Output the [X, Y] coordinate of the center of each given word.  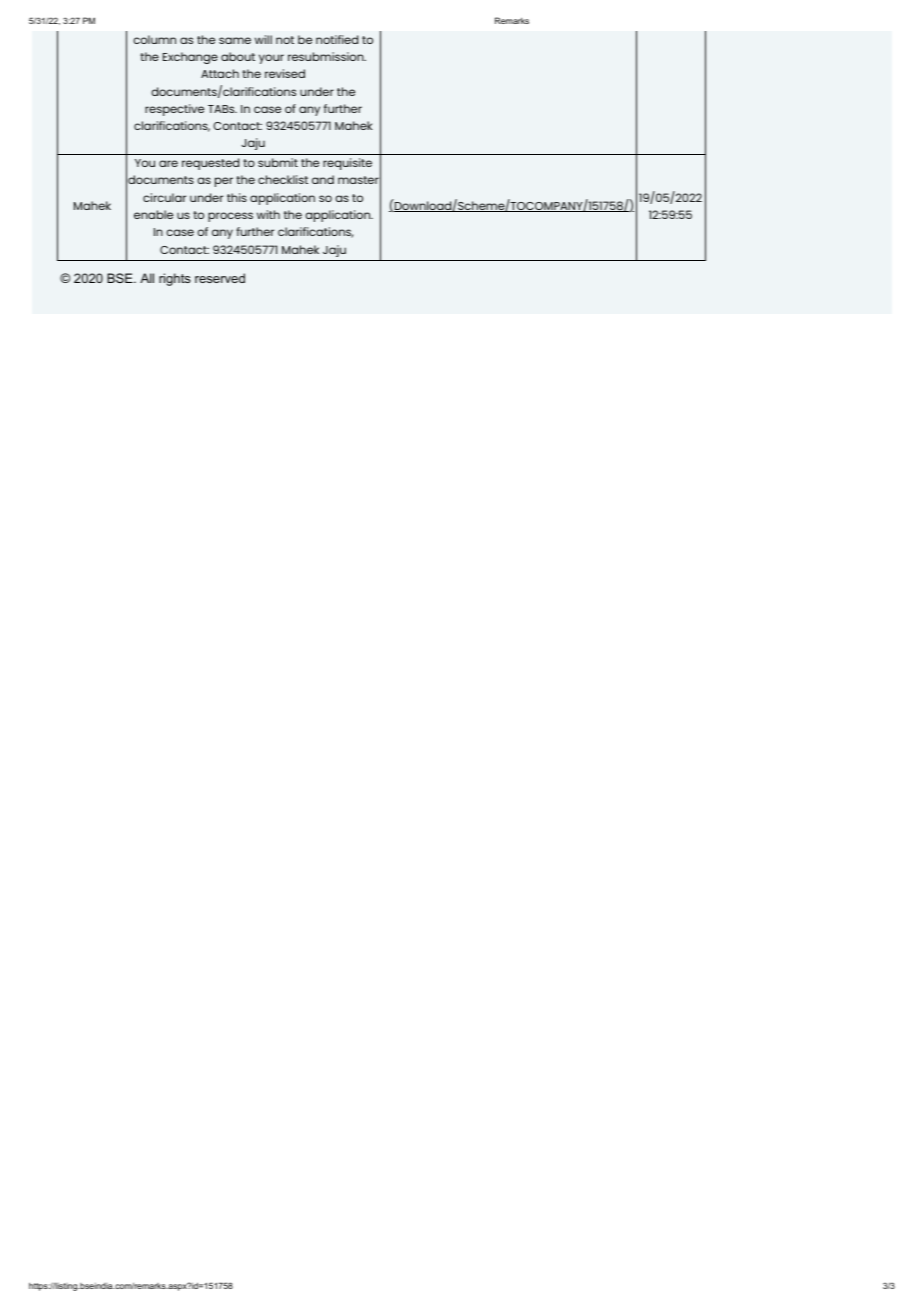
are [168, 163]
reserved [220, 278]
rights [175, 279]
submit [278, 162]
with [268, 214]
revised [285, 73]
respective [174, 110]
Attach [220, 73]
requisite [347, 164]
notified [337, 39]
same [235, 40]
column [154, 39]
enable [153, 214]
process [230, 217]
